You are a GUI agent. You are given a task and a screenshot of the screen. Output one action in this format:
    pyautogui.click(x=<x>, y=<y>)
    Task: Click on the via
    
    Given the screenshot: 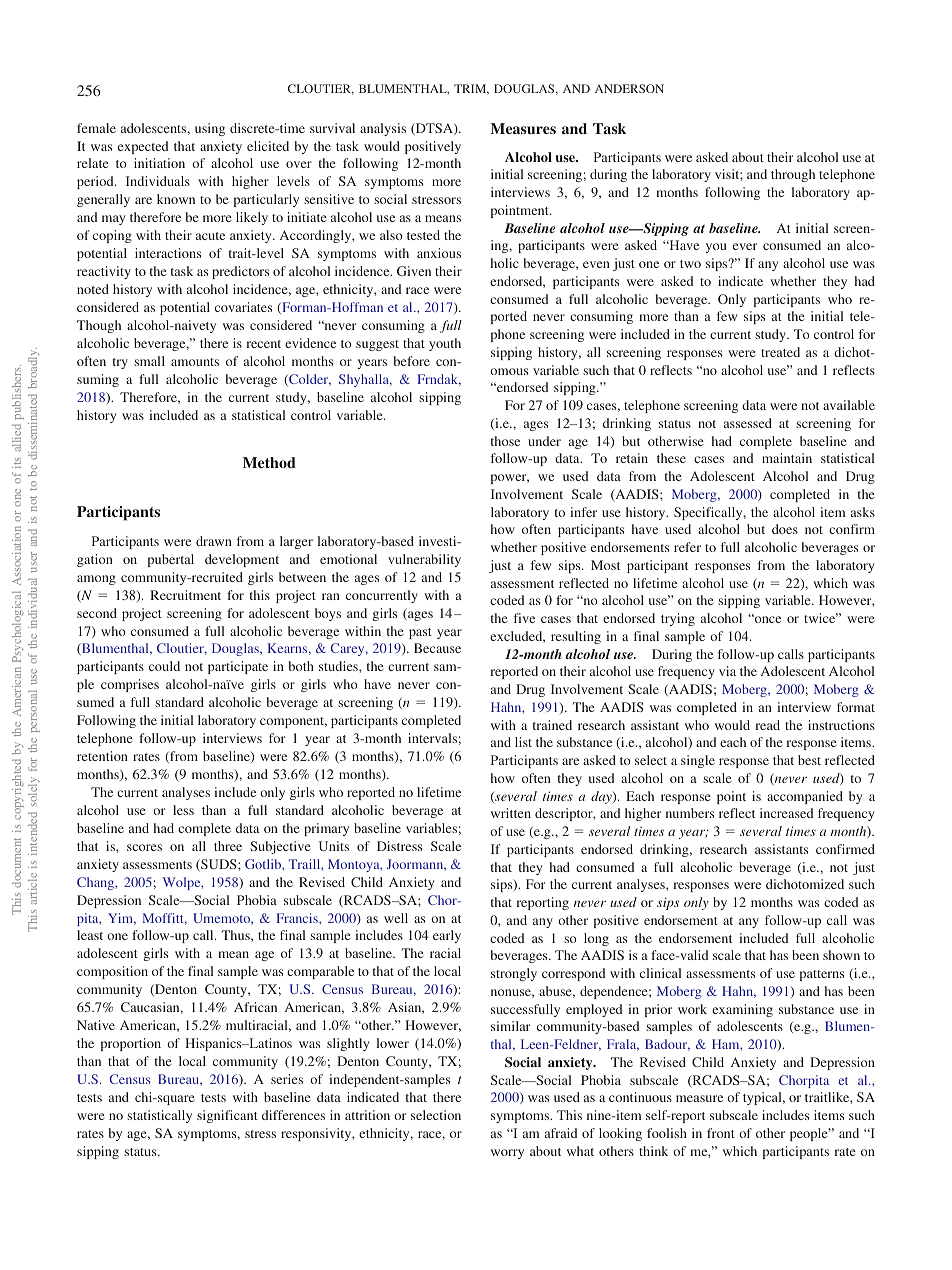 What is the action you would take?
    pyautogui.click(x=727, y=671)
